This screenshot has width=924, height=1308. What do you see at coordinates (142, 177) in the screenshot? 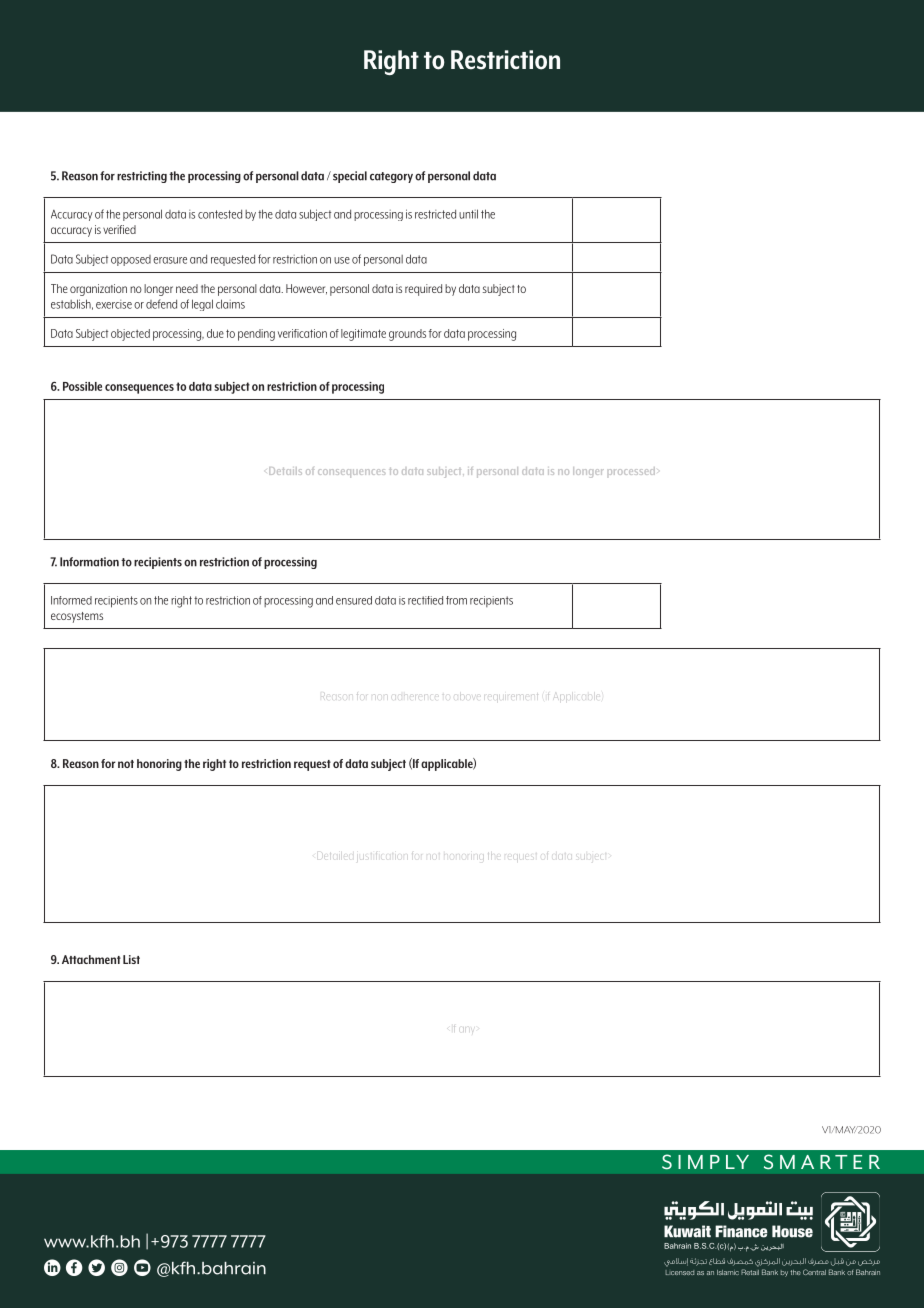
I see `restricting` at bounding box center [142, 177].
